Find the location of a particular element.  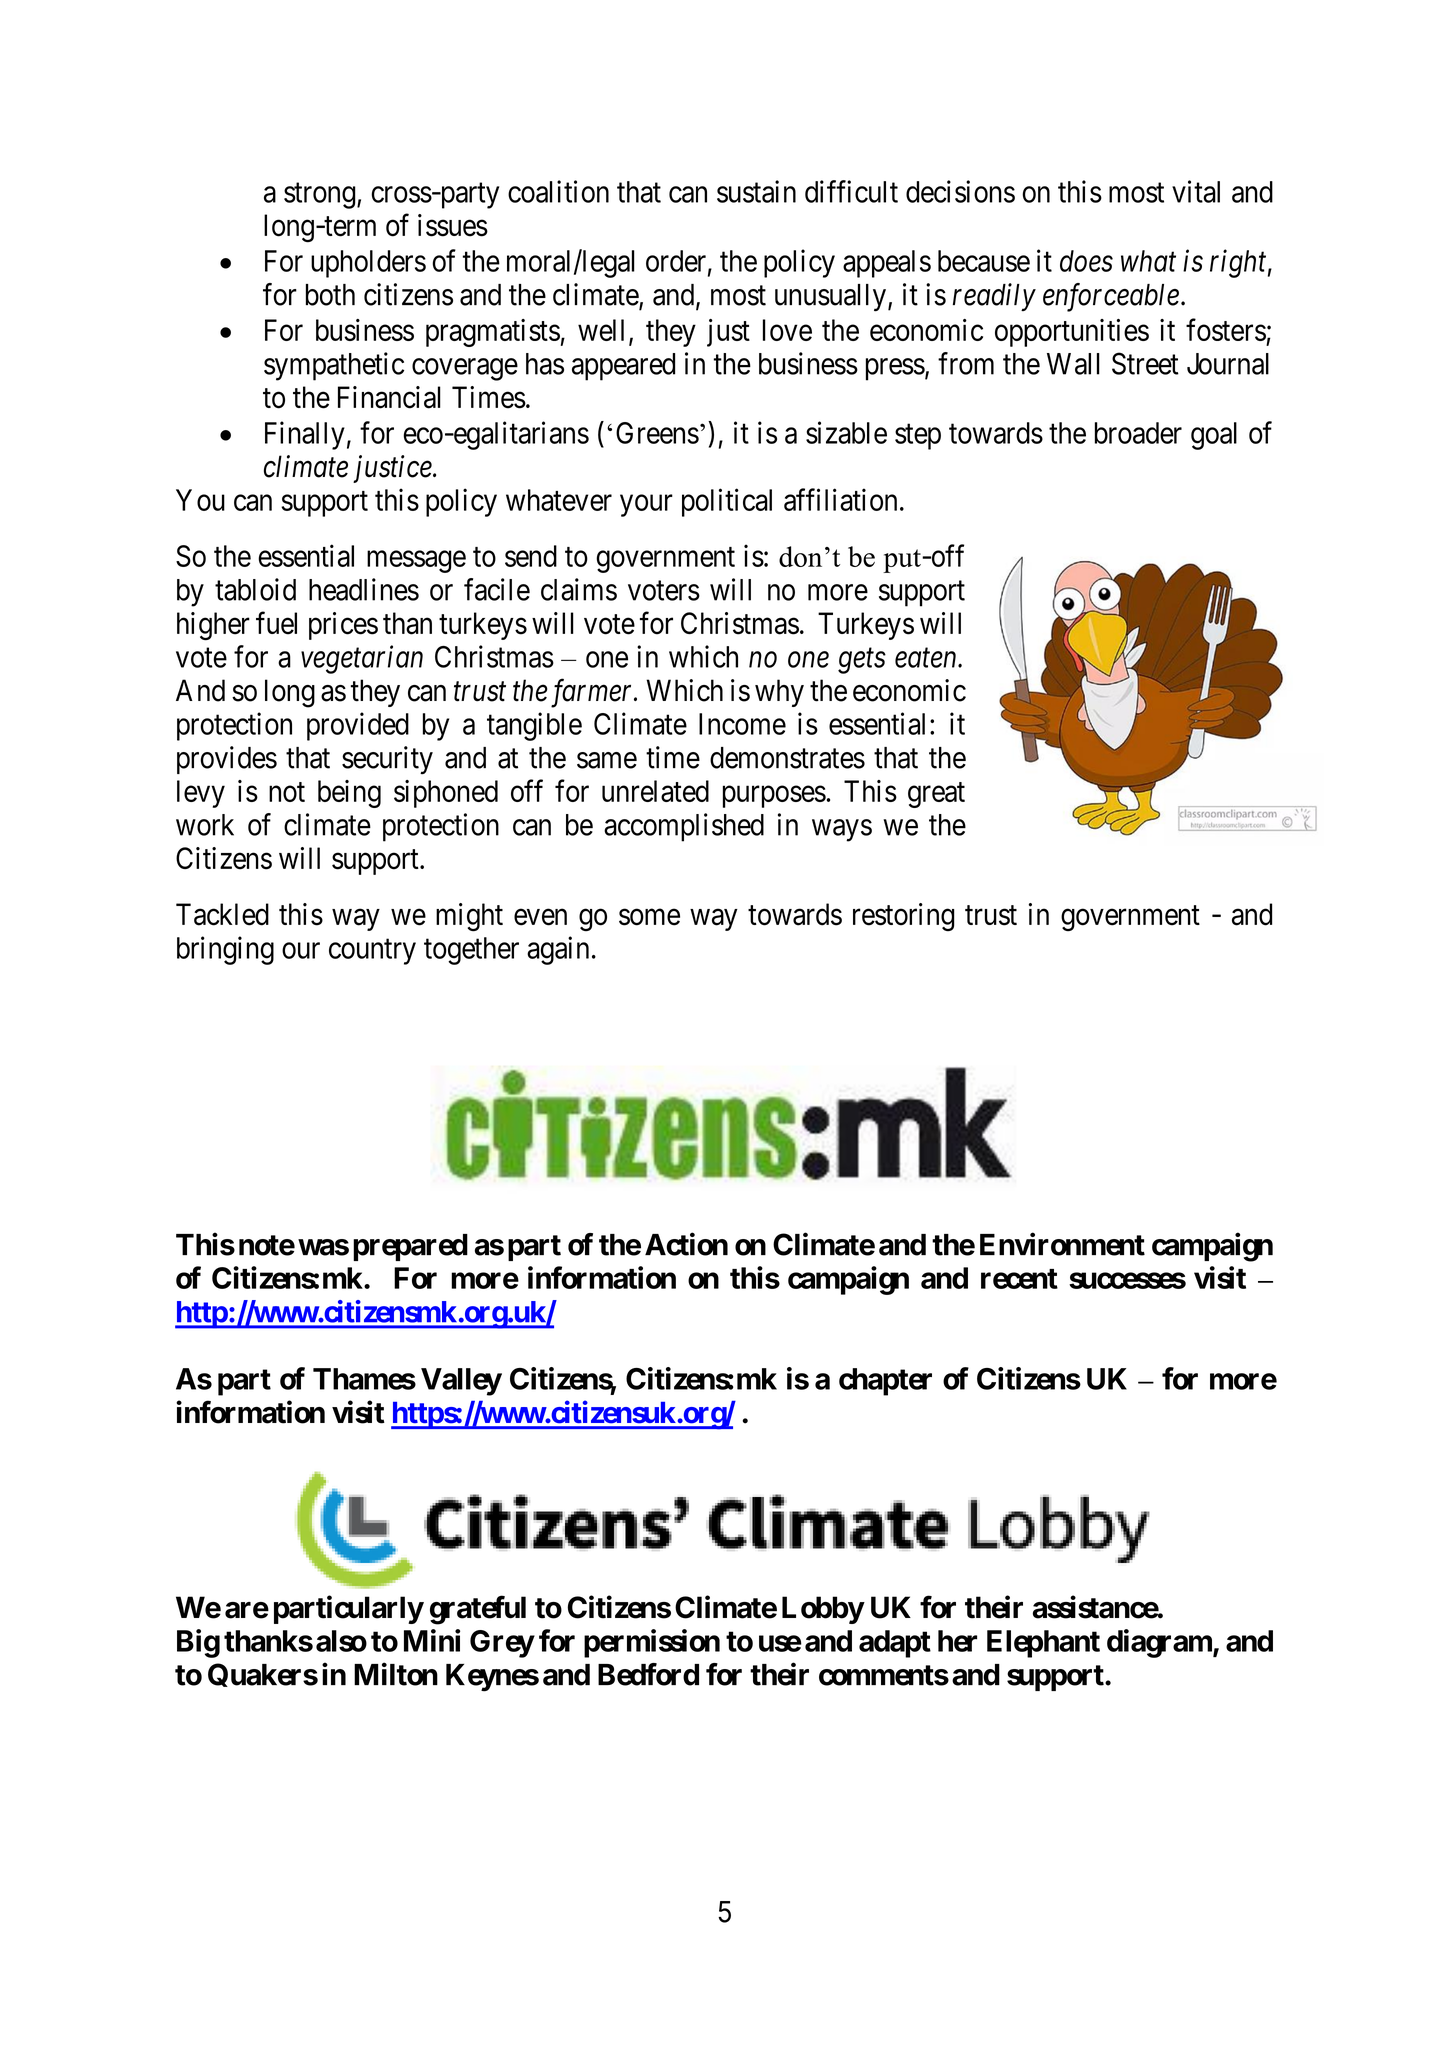

tabloid is located at coordinates (255, 589).
